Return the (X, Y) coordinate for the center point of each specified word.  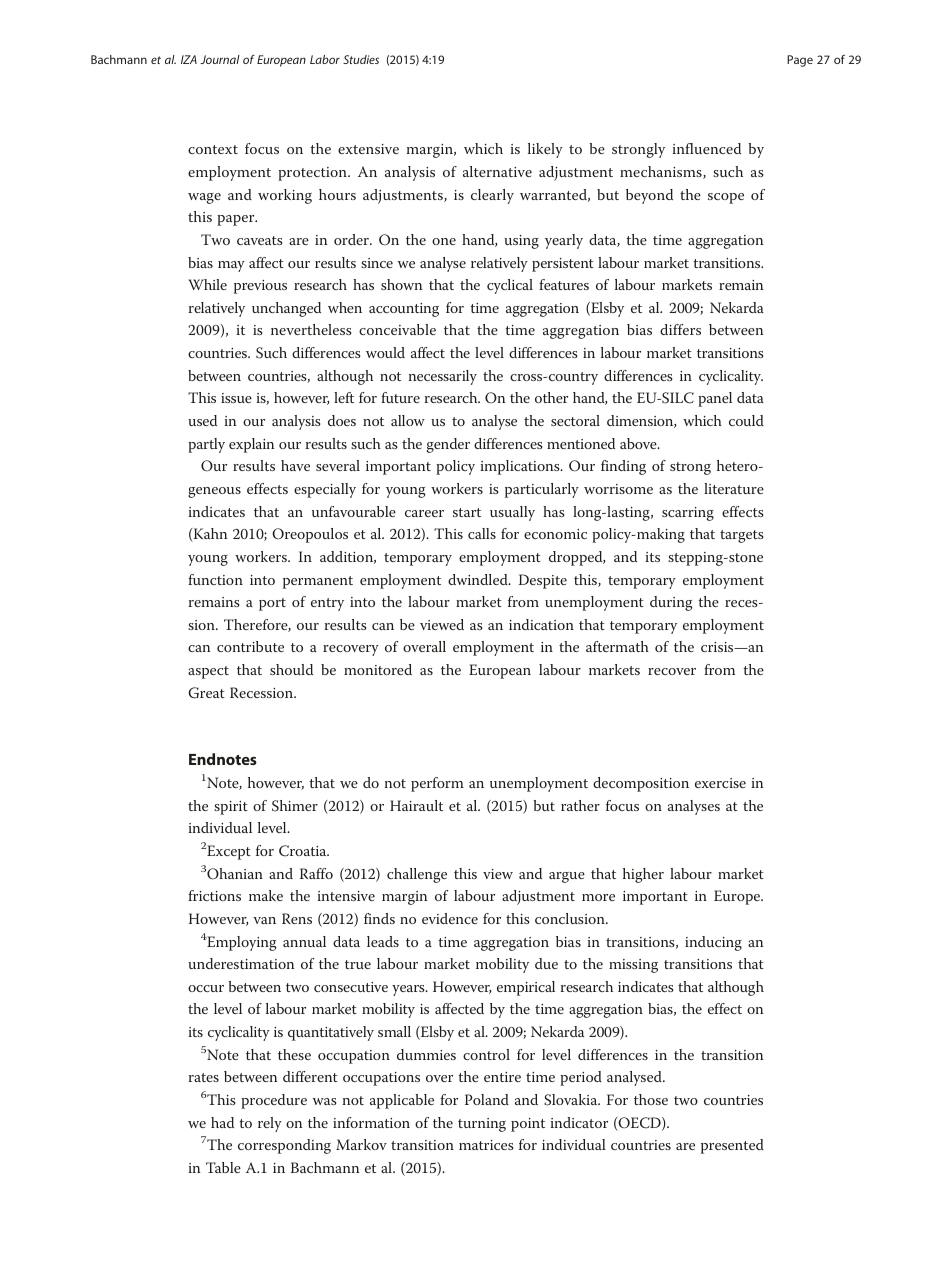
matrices (486, 1145)
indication (541, 624)
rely (270, 1124)
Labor (325, 59)
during (671, 603)
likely (545, 150)
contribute (250, 646)
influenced (706, 148)
